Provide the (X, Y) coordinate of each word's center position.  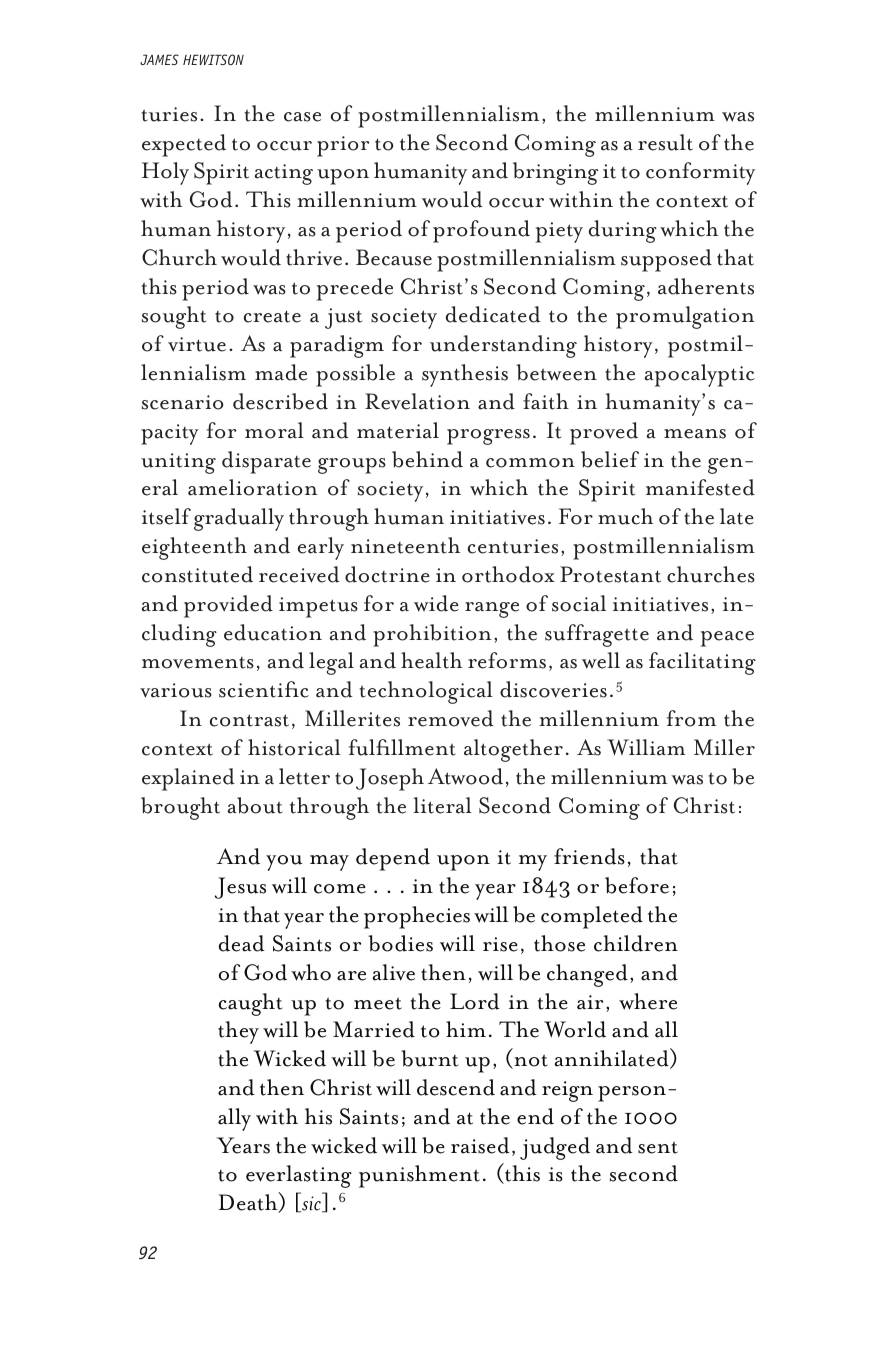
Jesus (240, 888)
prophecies (417, 917)
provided (228, 606)
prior (343, 146)
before (637, 885)
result (665, 142)
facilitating (702, 663)
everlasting (299, 1176)
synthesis (465, 375)
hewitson (213, 59)
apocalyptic (700, 375)
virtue (197, 344)
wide (436, 603)
